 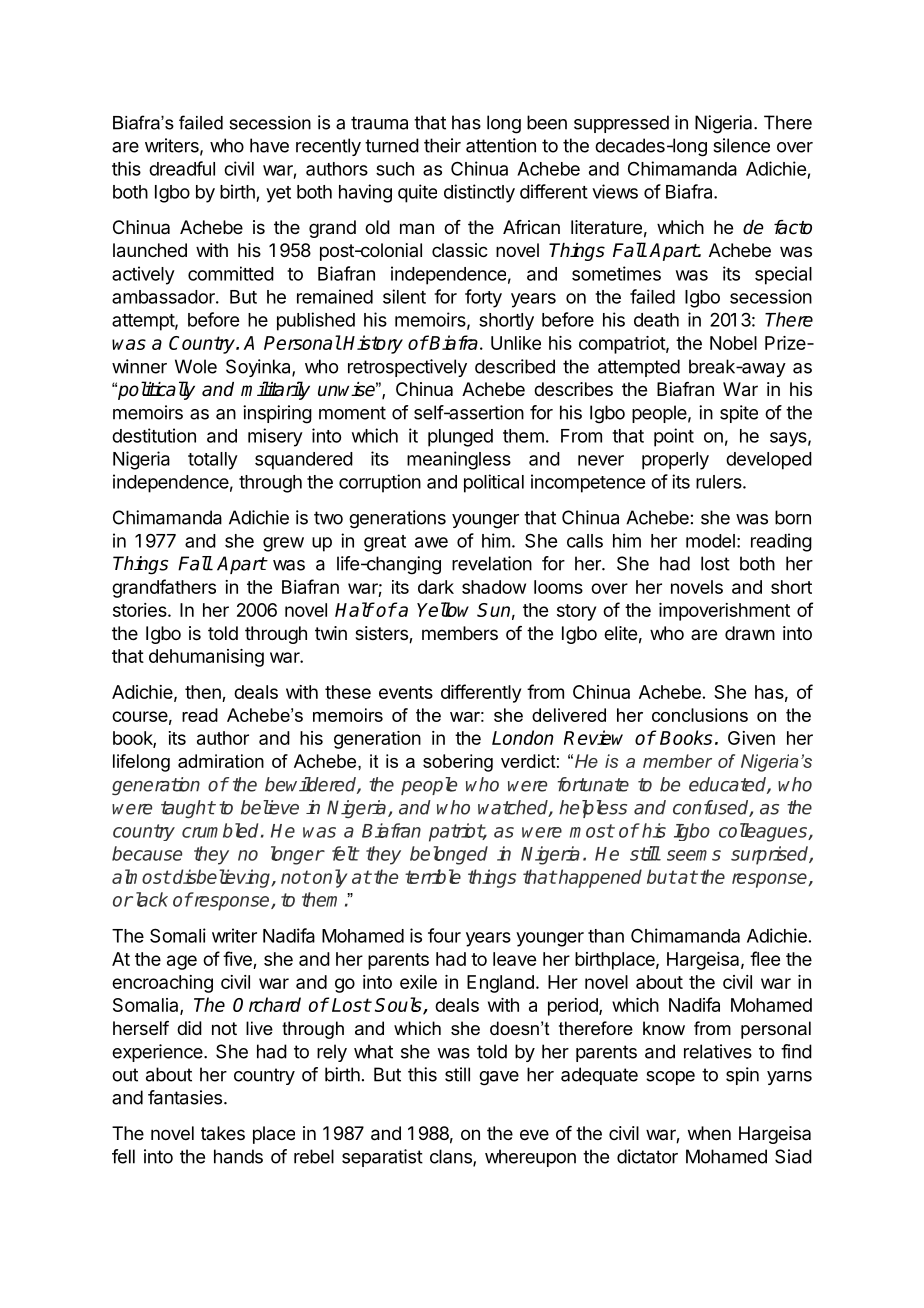 What do you see at coordinates (458, 763) in the document?
I see `sobering` at bounding box center [458, 763].
